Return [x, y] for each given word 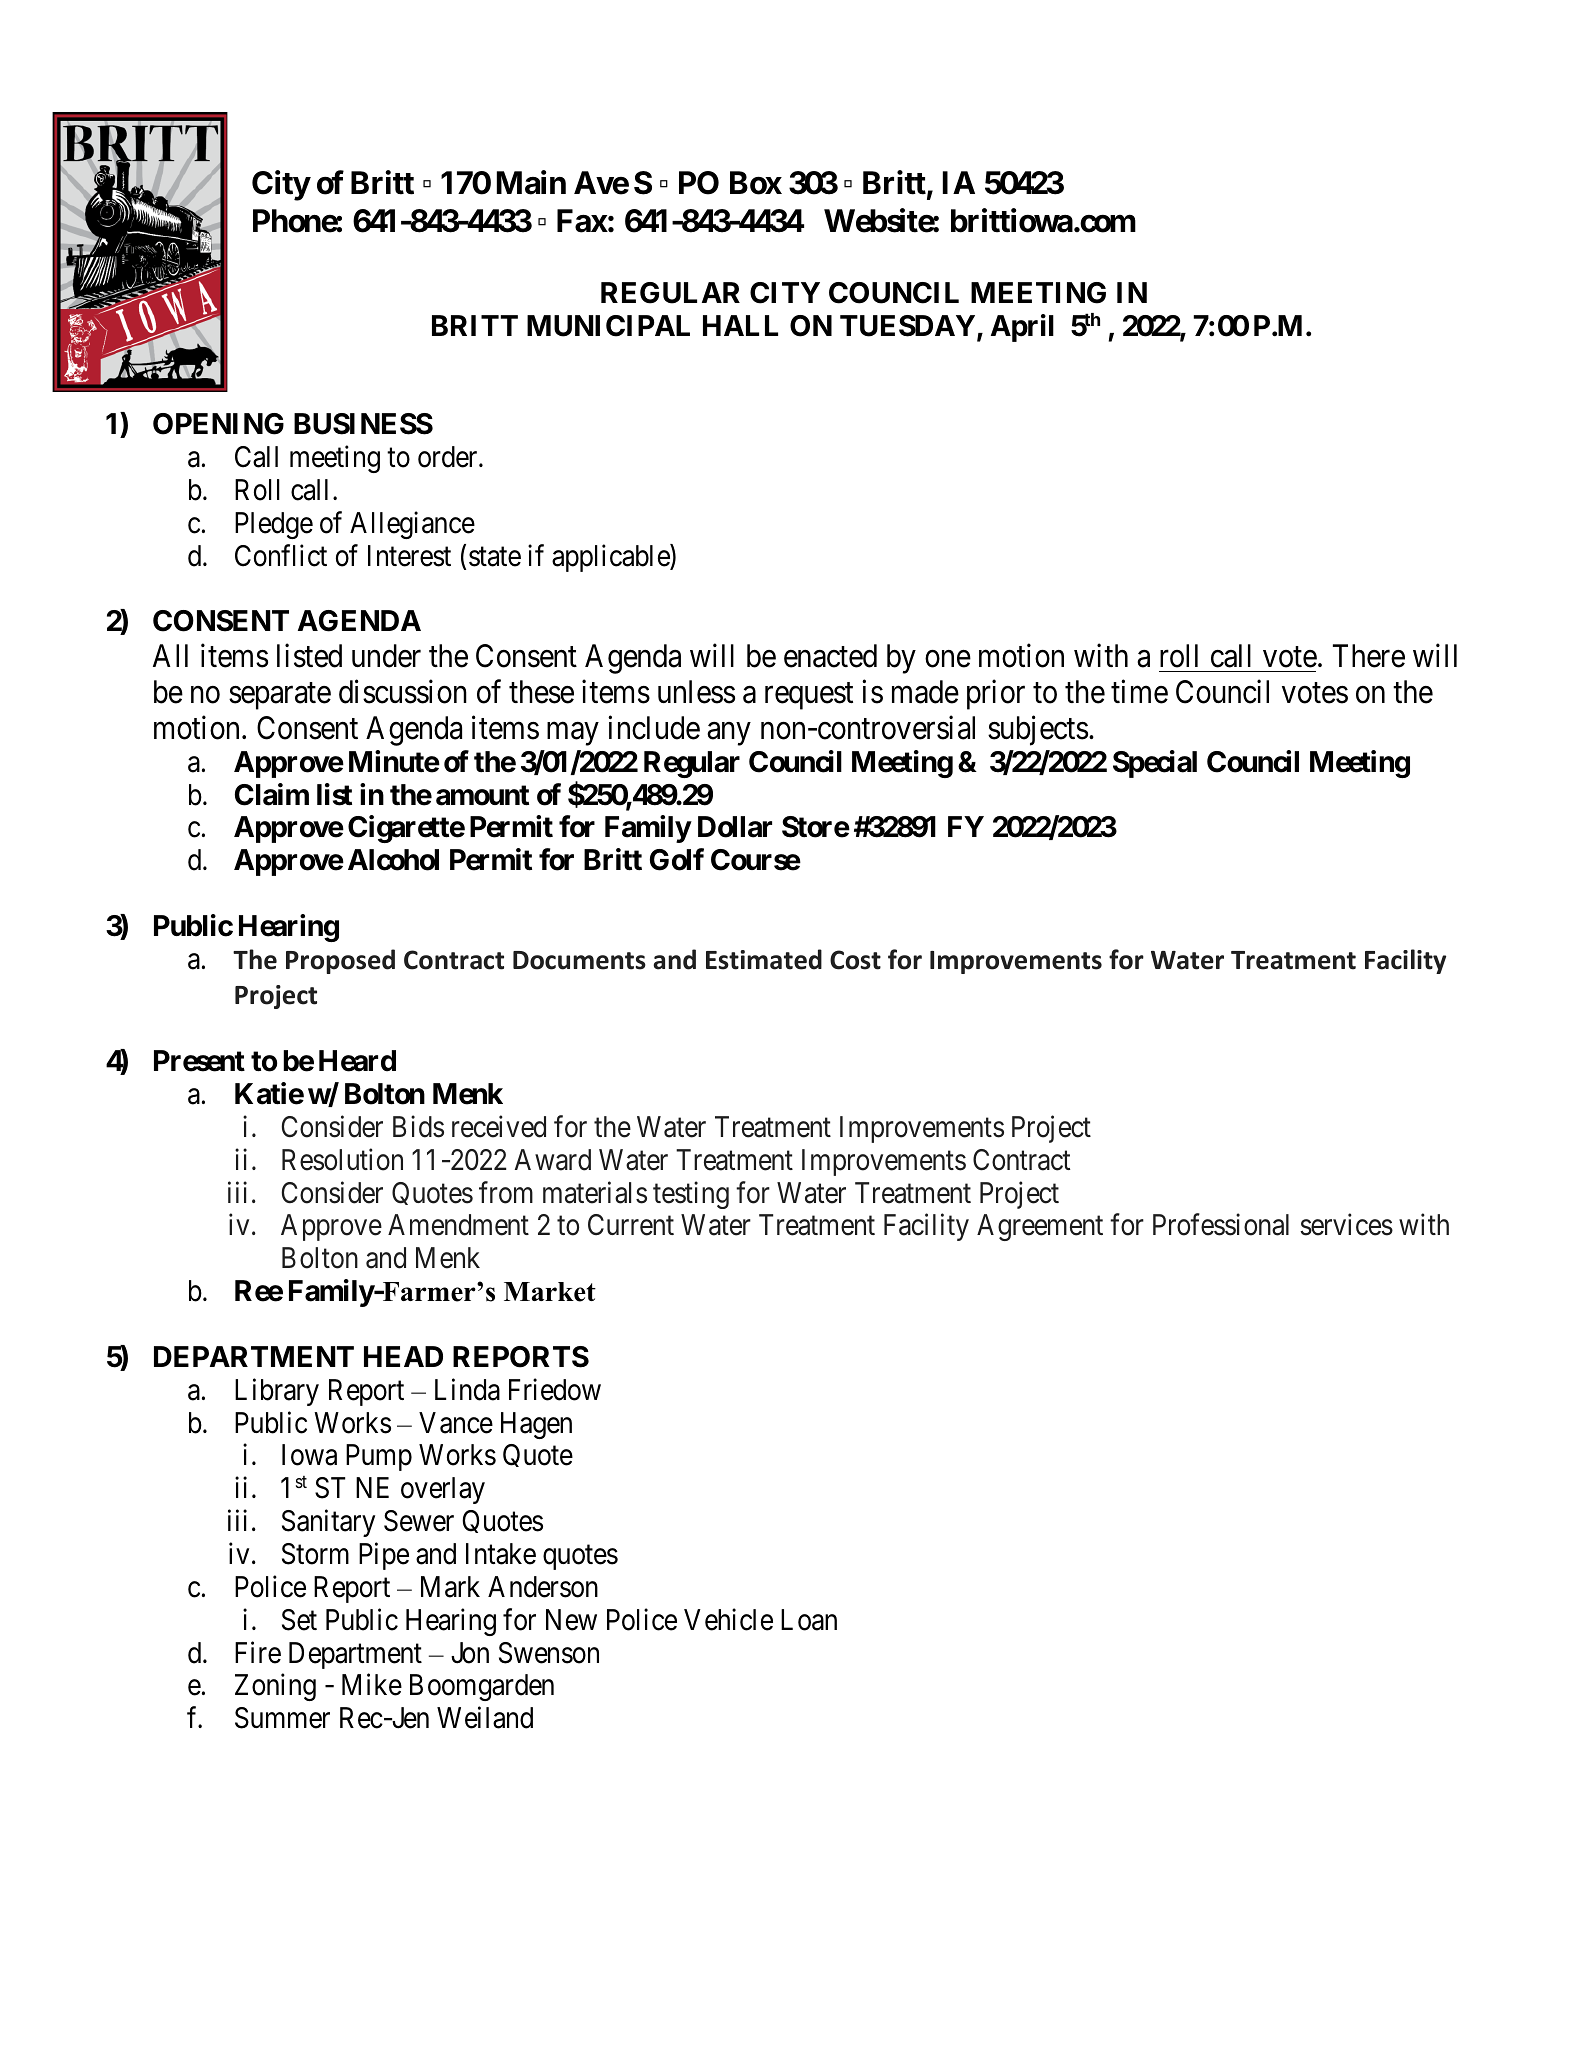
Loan [809, 1620]
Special [1155, 764]
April [1022, 328]
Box [756, 183]
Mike [372, 1685]
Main [531, 183]
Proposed [340, 961]
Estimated [764, 959]
